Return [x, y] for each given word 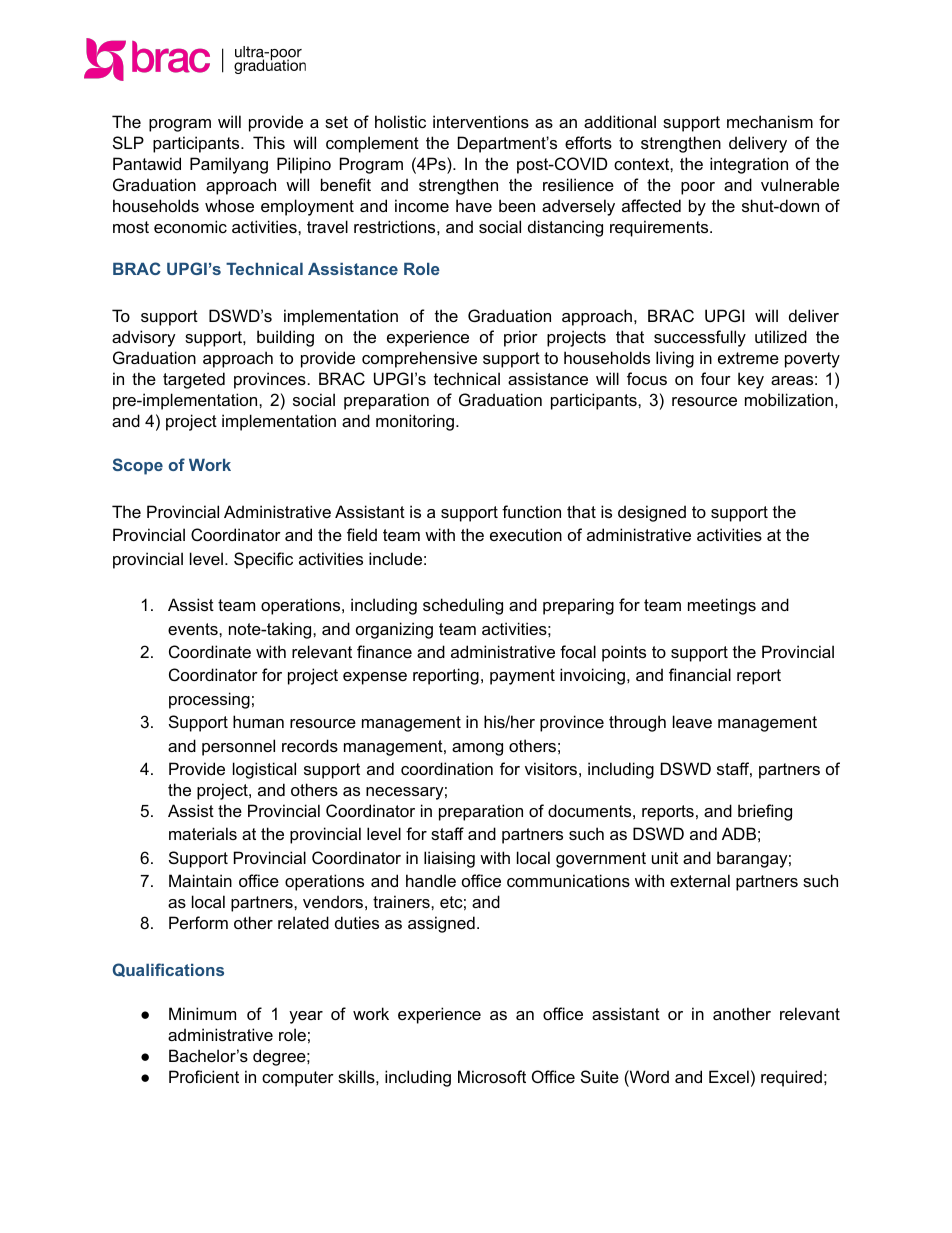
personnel [238, 747]
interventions [481, 121]
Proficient [204, 1076]
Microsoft [492, 1076]
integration [749, 165]
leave [692, 721]
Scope [138, 466]
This [269, 142]
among [477, 749]
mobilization [789, 399]
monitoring [415, 422]
